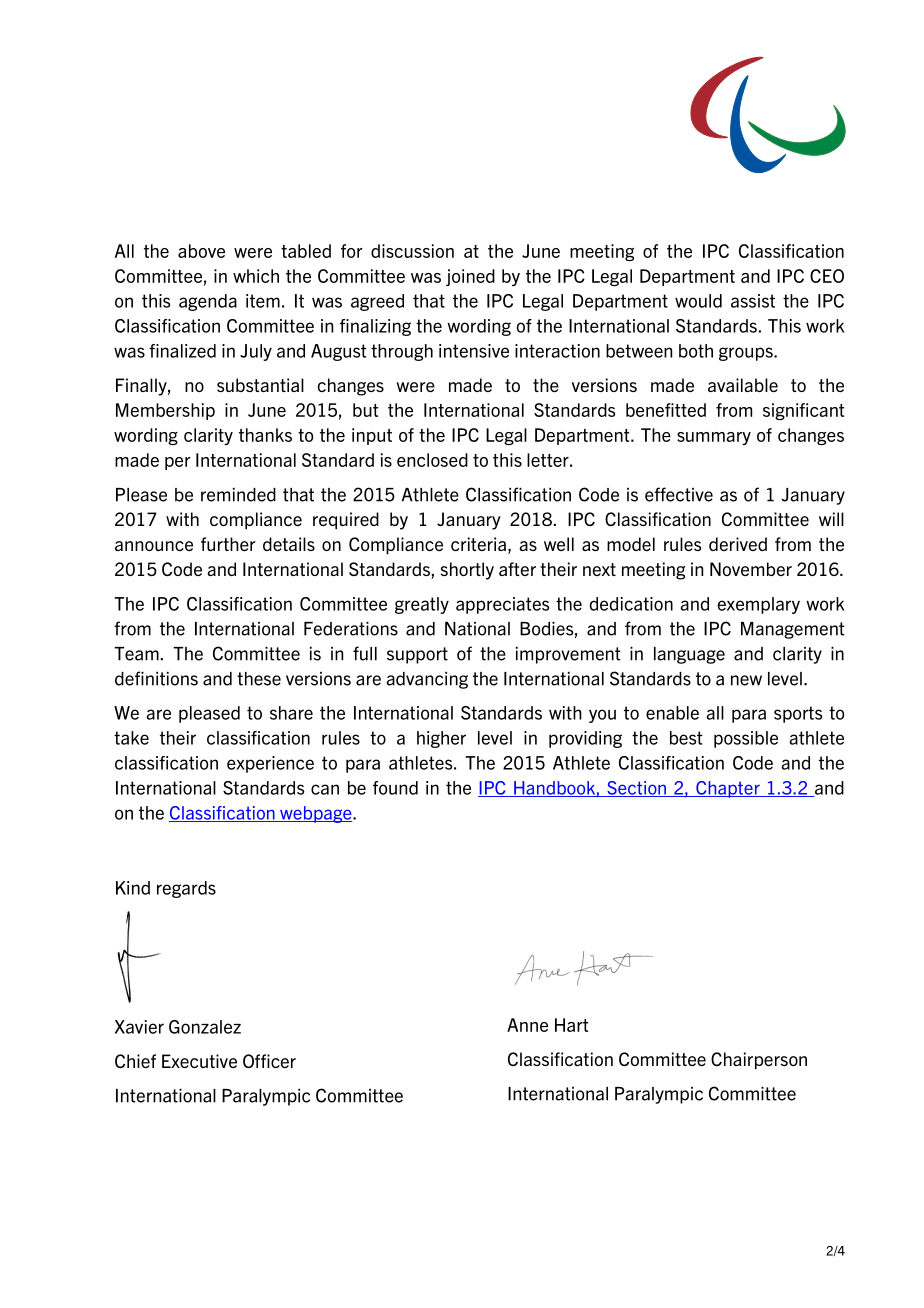 The image size is (924, 1308). What do you see at coordinates (417, 655) in the page?
I see `support` at bounding box center [417, 655].
